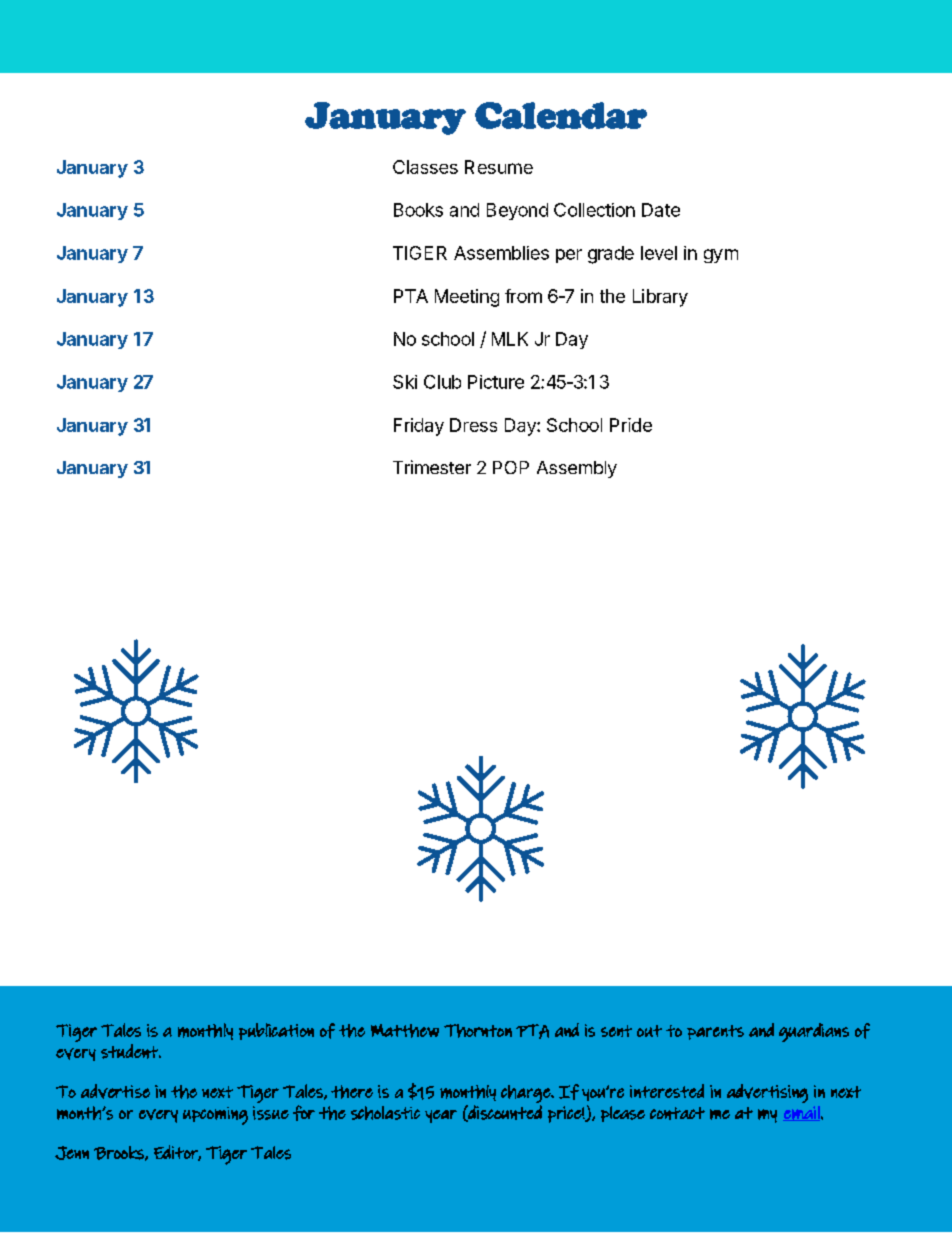  What do you see at coordinates (511, 467) in the screenshot?
I see `POP` at bounding box center [511, 467].
